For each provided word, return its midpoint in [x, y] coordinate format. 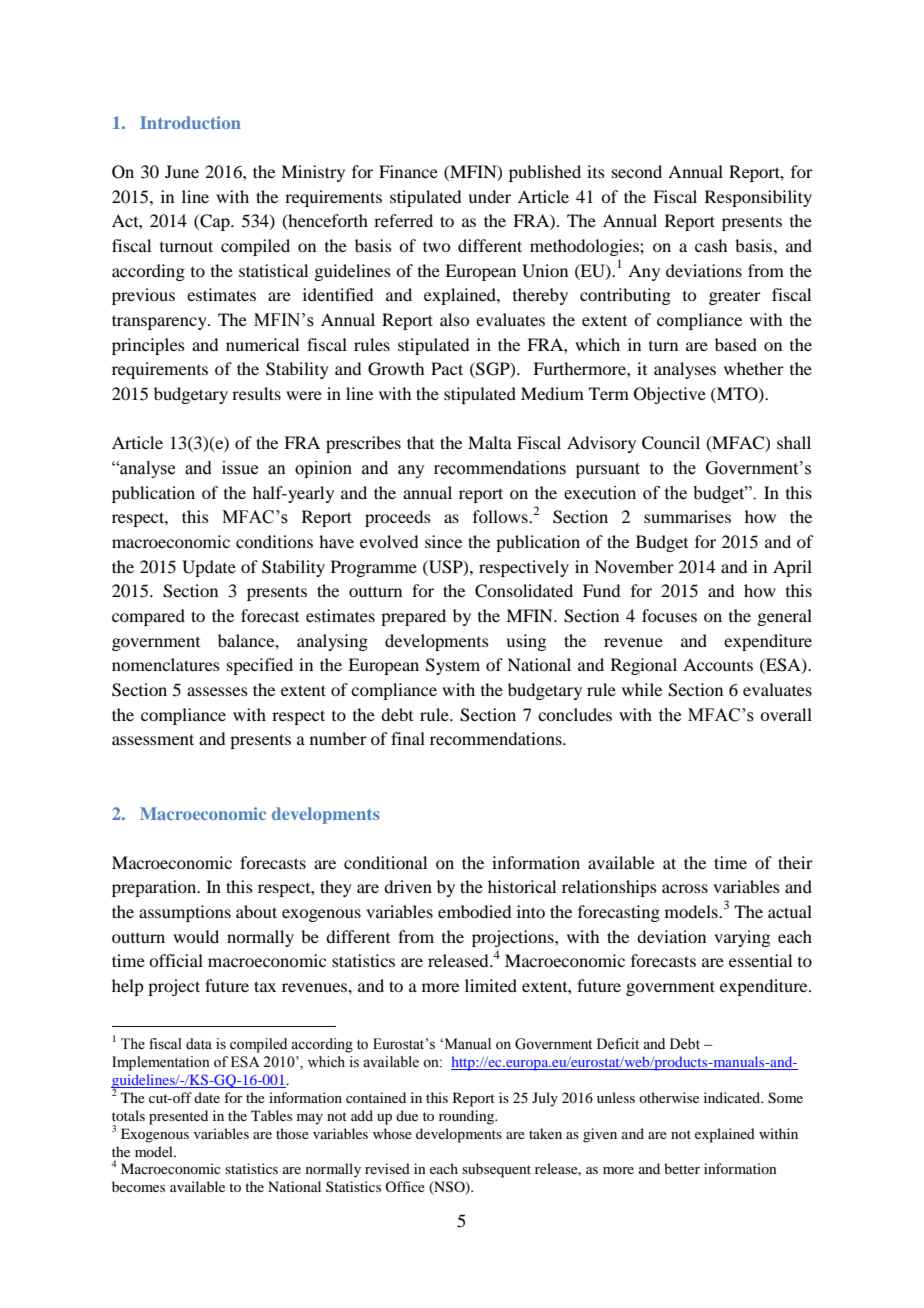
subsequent [496, 1170]
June [182, 171]
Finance [408, 171]
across [685, 888]
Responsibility [758, 198]
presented [178, 1117]
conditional [385, 862]
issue [240, 468]
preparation [155, 888]
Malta [490, 442]
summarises [687, 516]
